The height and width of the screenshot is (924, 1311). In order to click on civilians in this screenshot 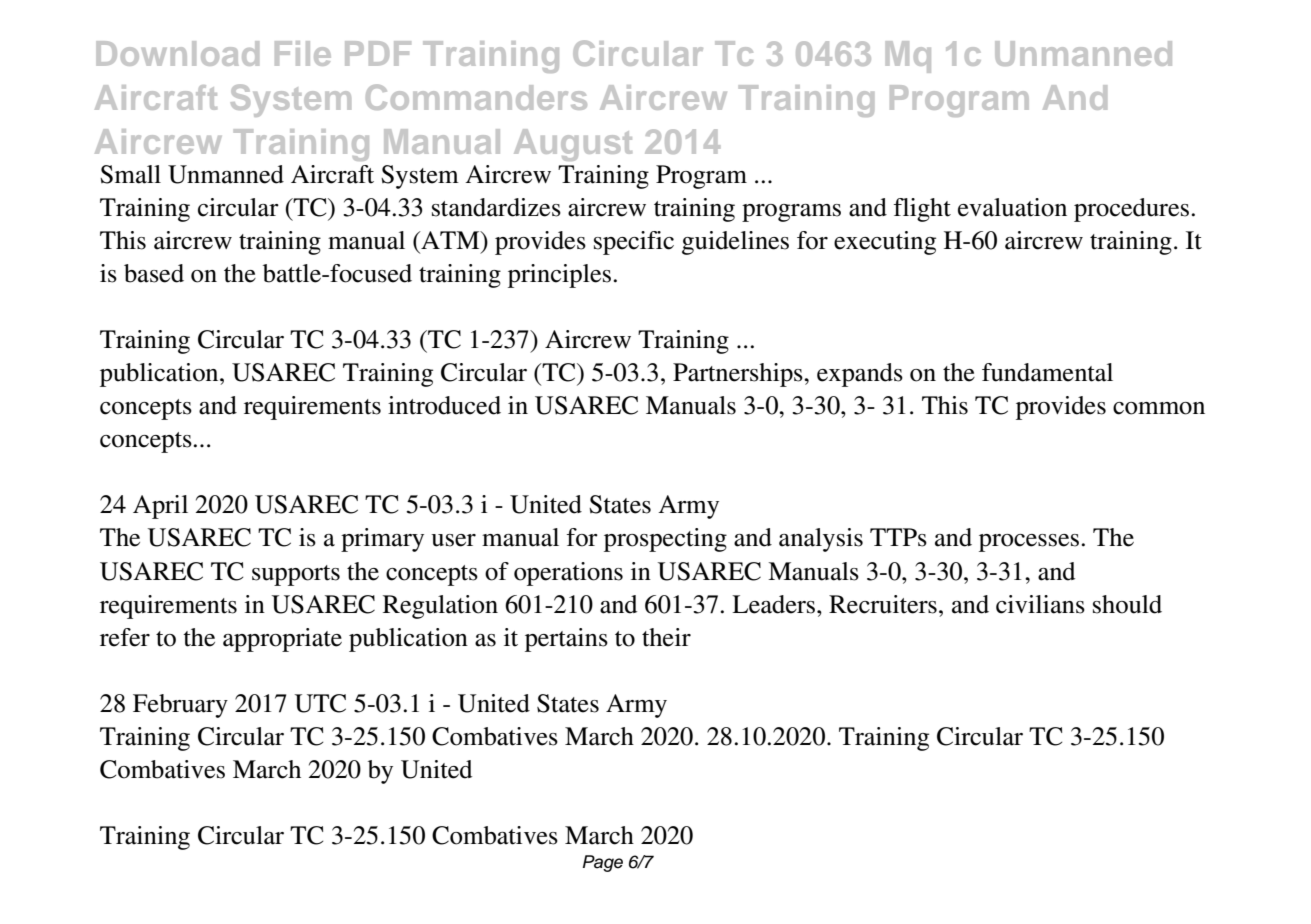, I will do `click(1040, 604)`.
